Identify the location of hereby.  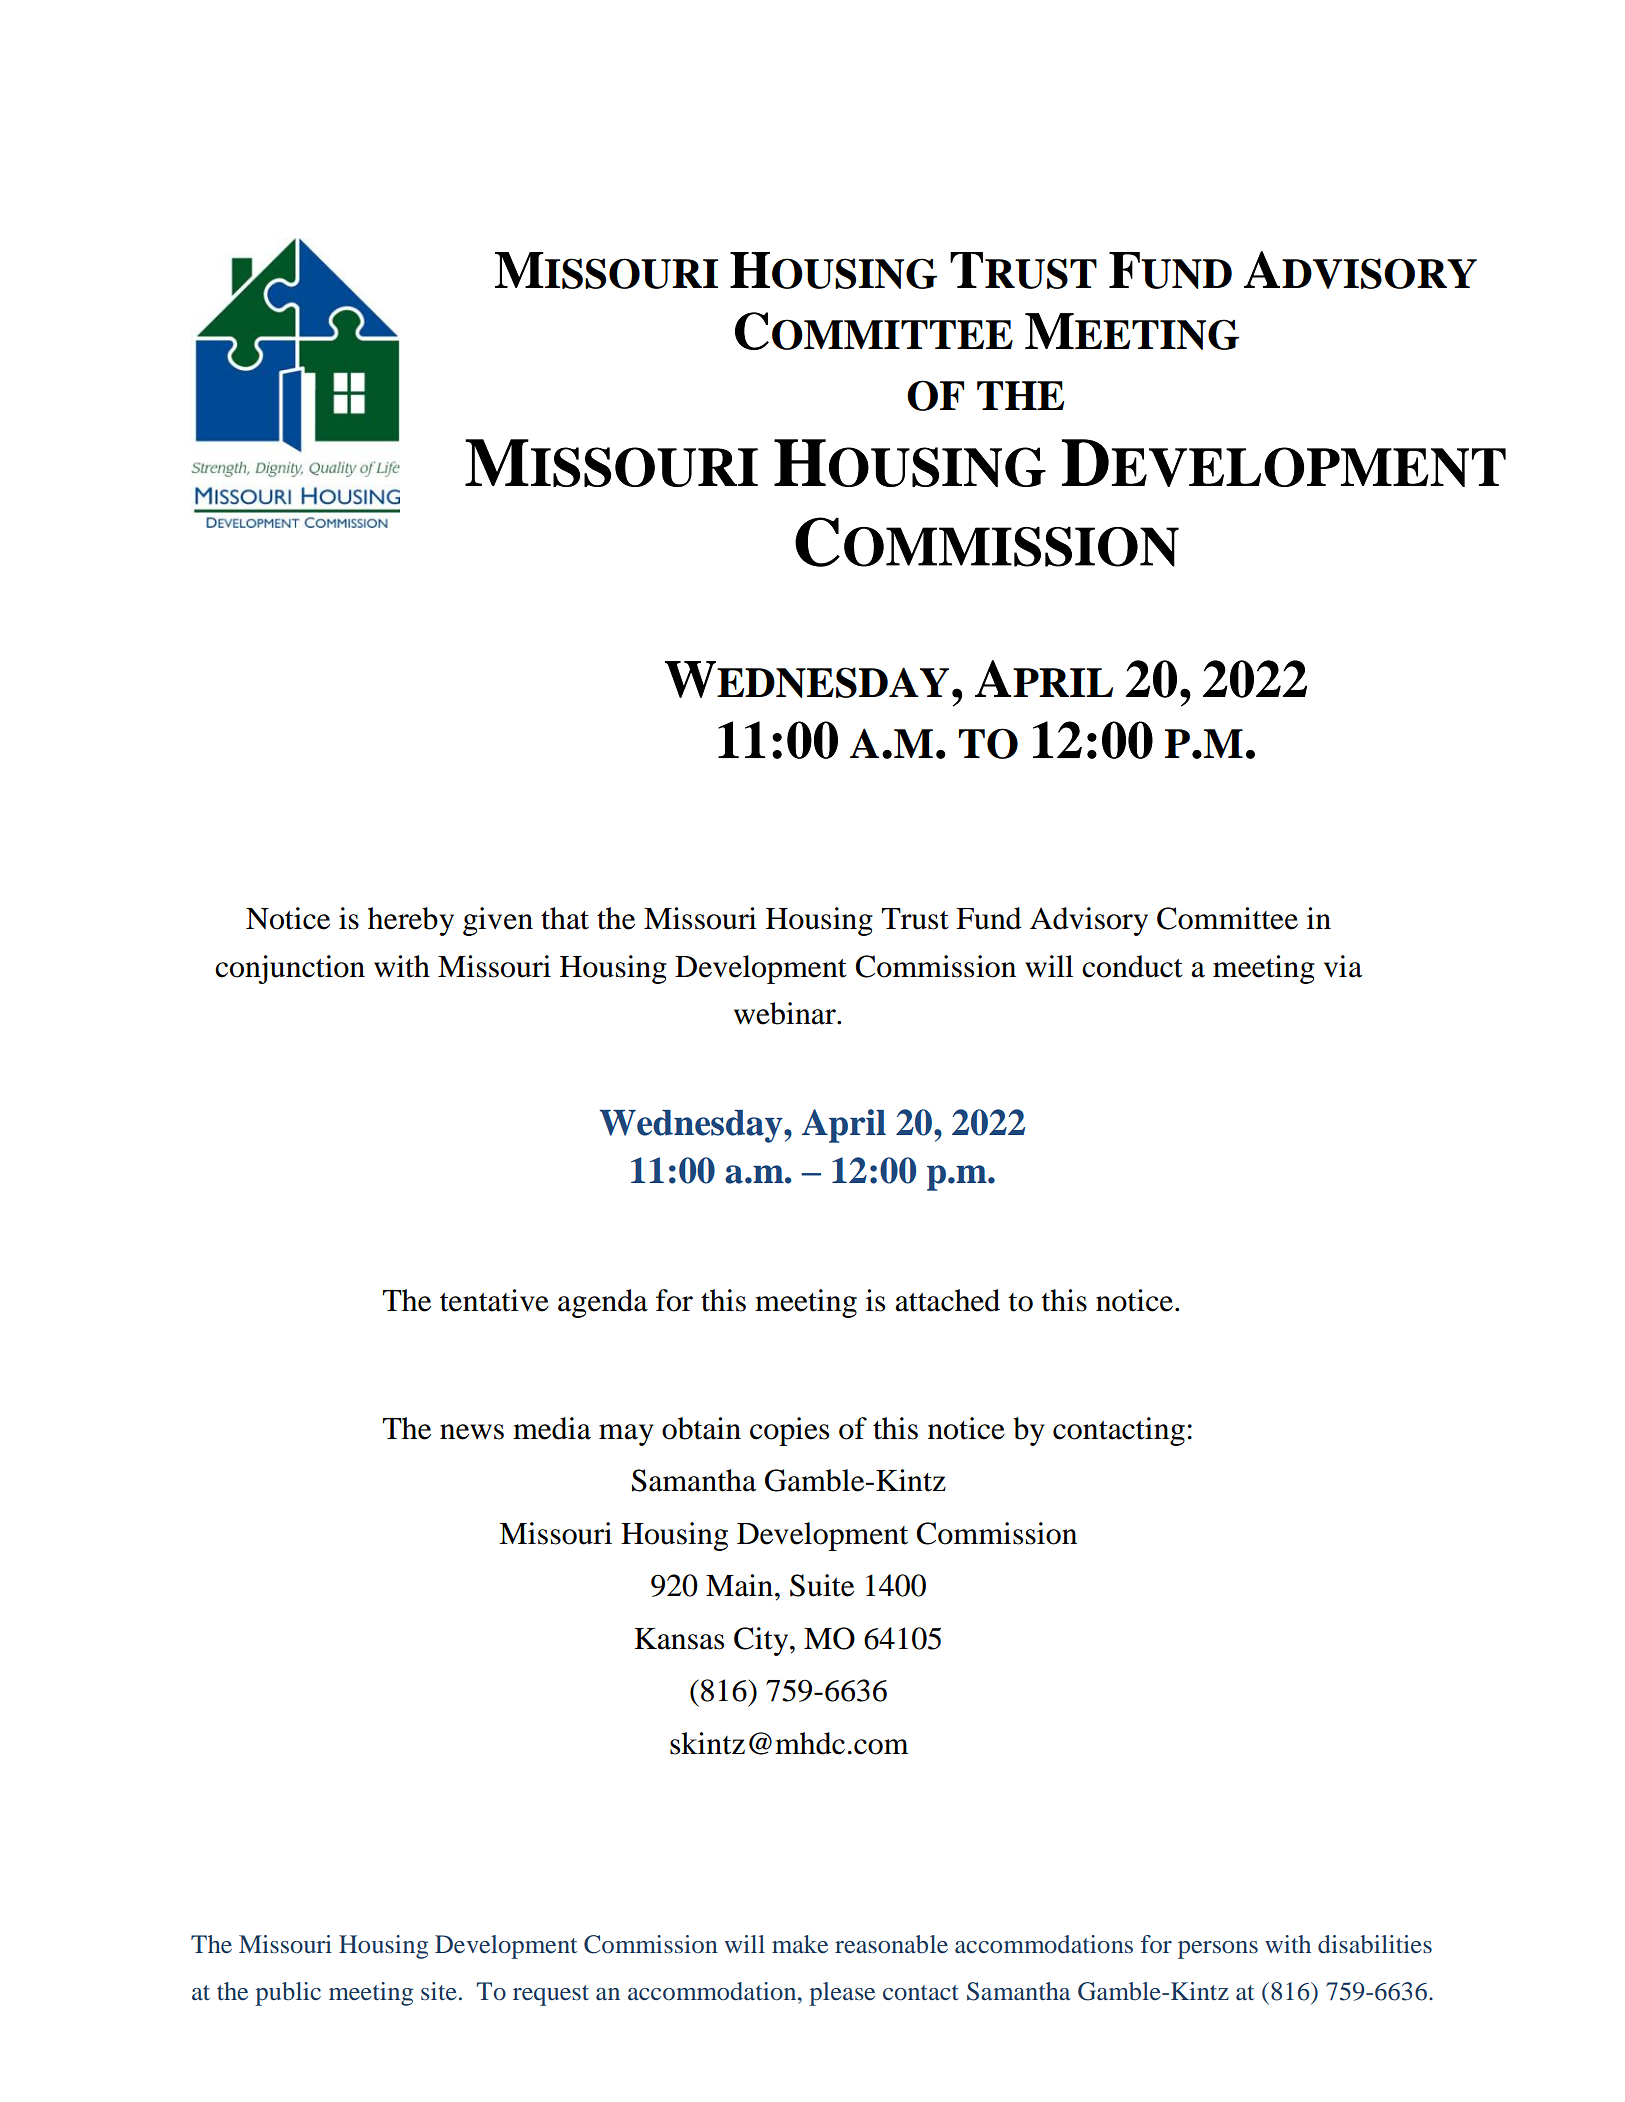
(411, 921).
